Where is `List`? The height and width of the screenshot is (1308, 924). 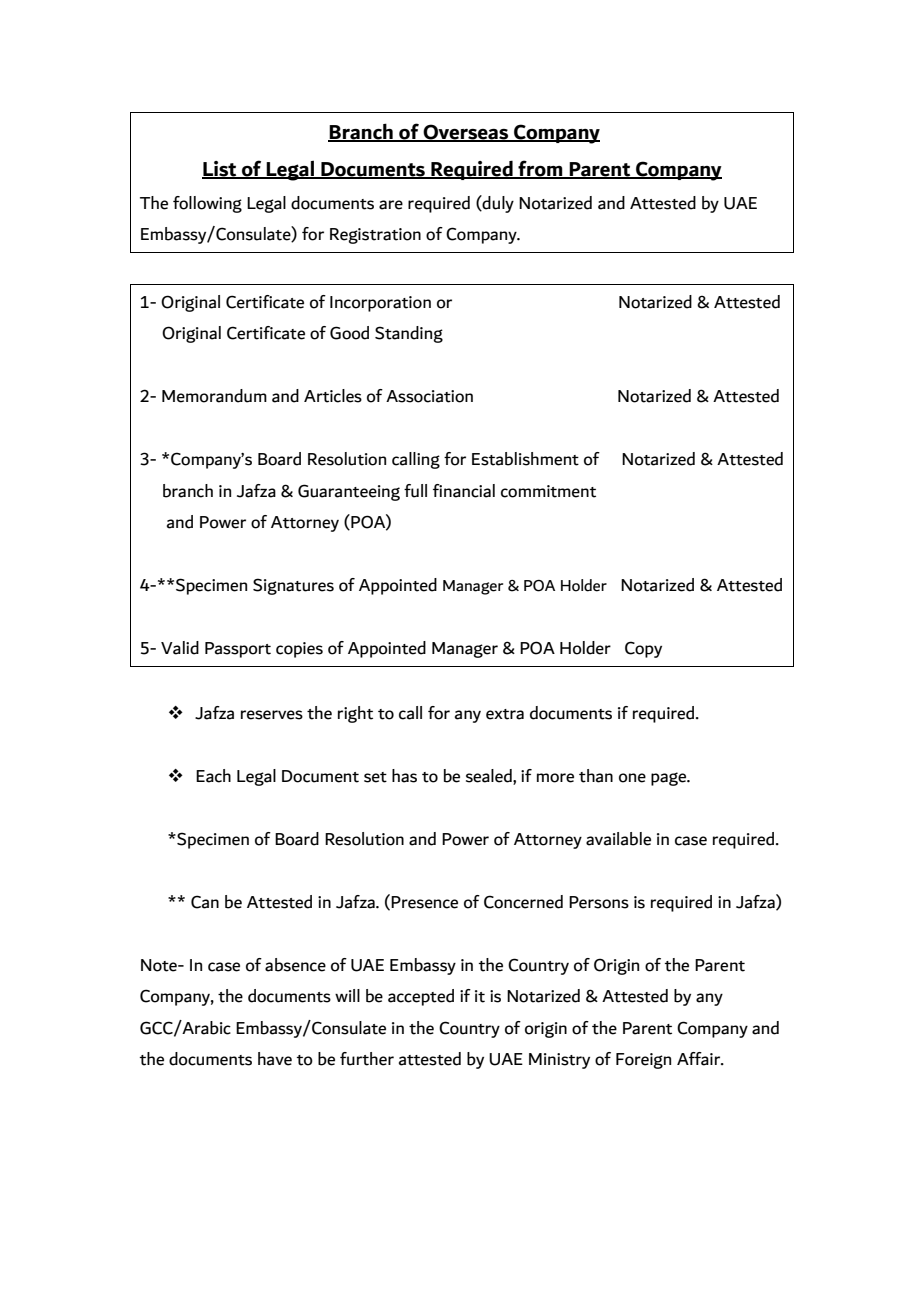
List is located at coordinates (220, 169).
